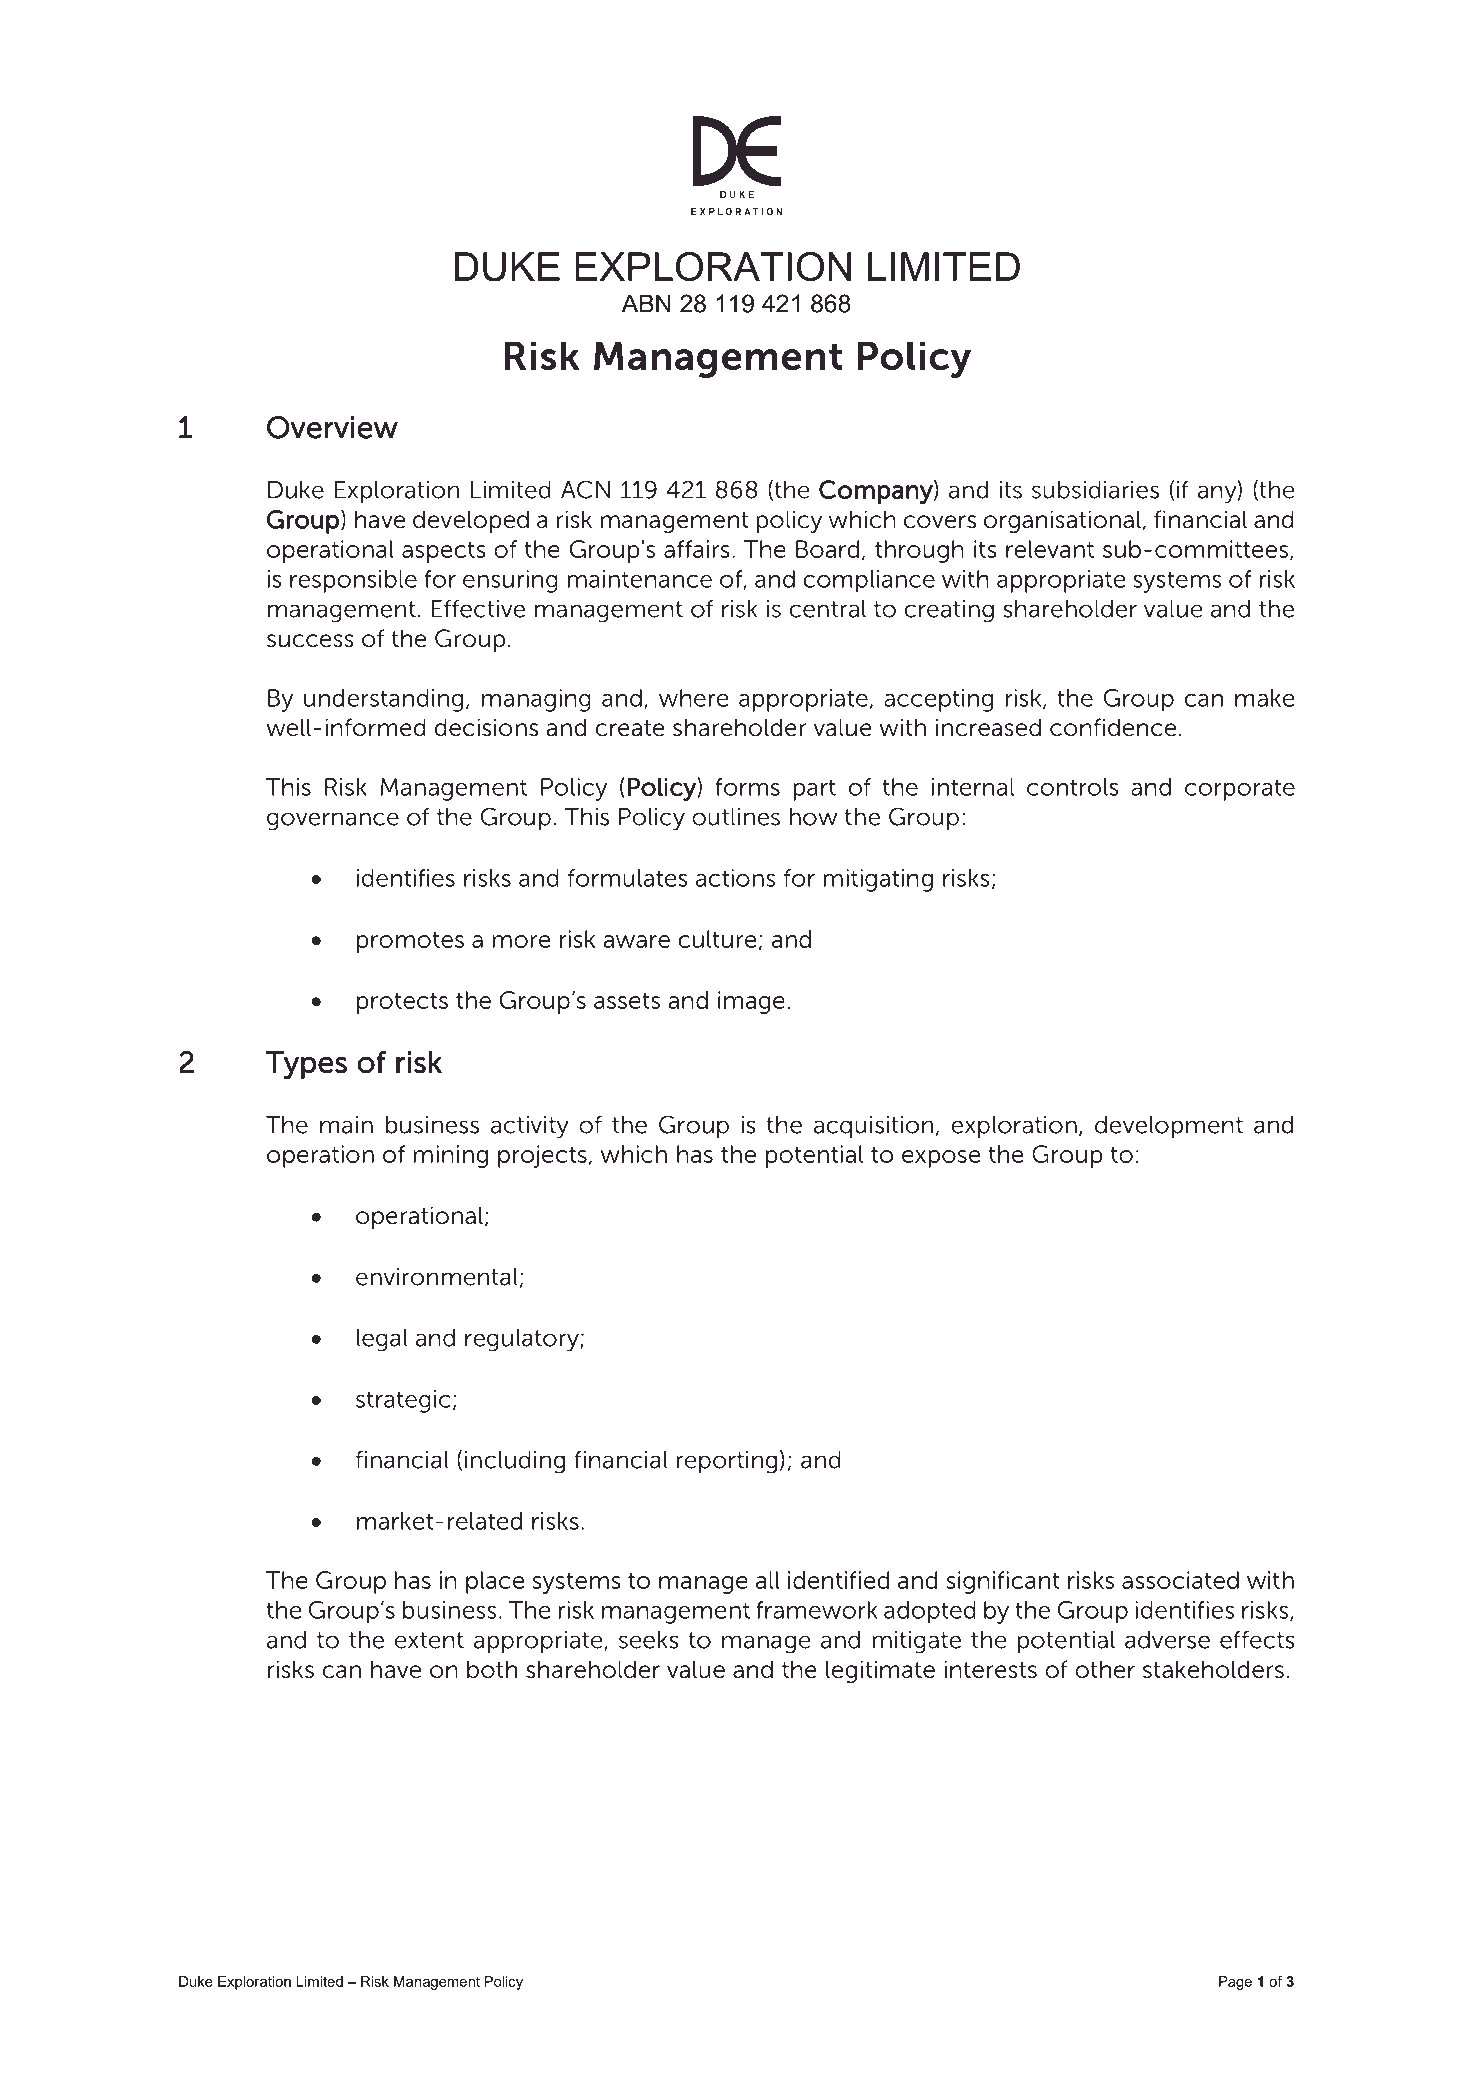 The height and width of the screenshot is (2085, 1474). Describe the element at coordinates (880, 1671) in the screenshot. I see `legitimate` at that location.
